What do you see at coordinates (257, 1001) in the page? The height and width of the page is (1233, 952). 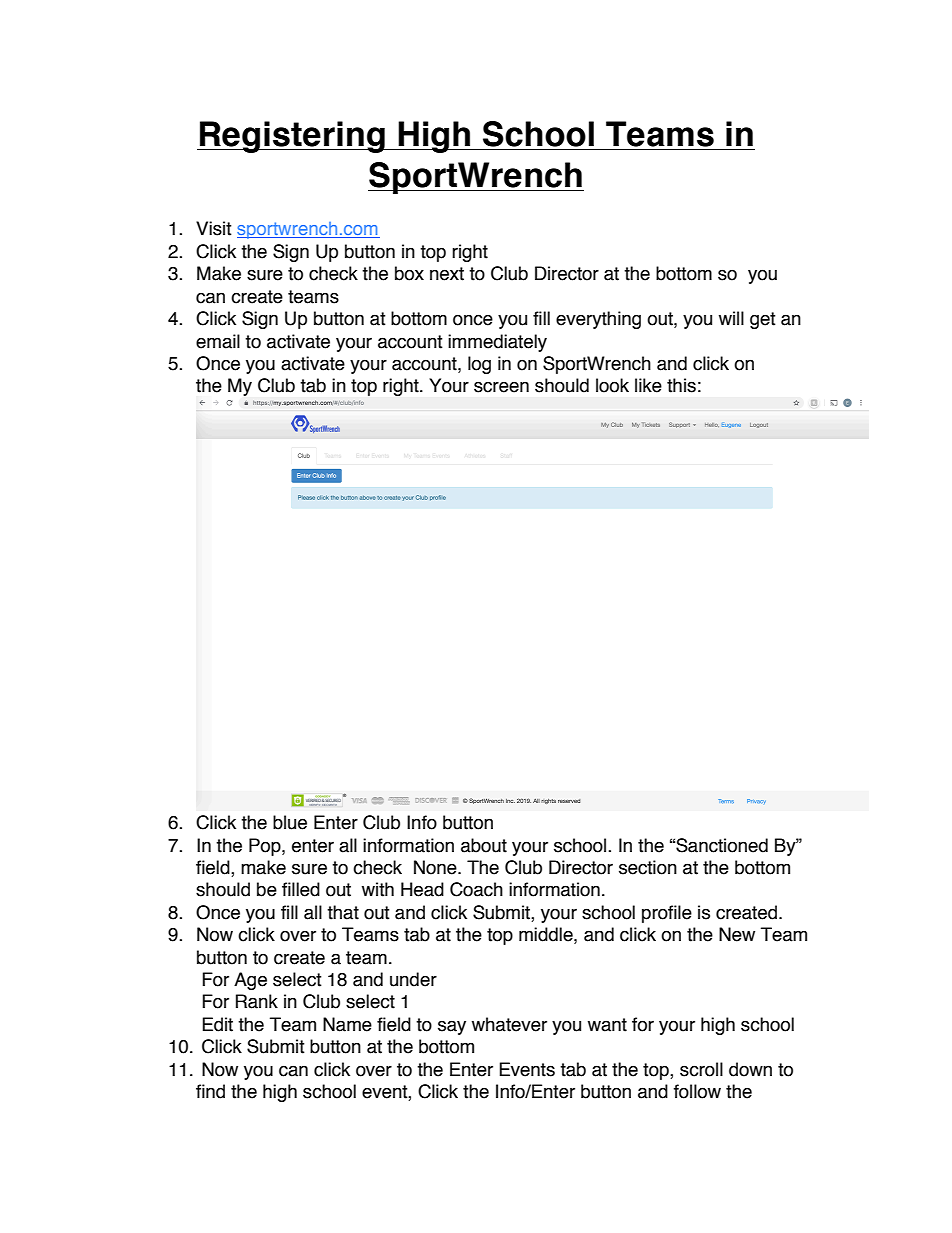 I see `Rank` at bounding box center [257, 1001].
